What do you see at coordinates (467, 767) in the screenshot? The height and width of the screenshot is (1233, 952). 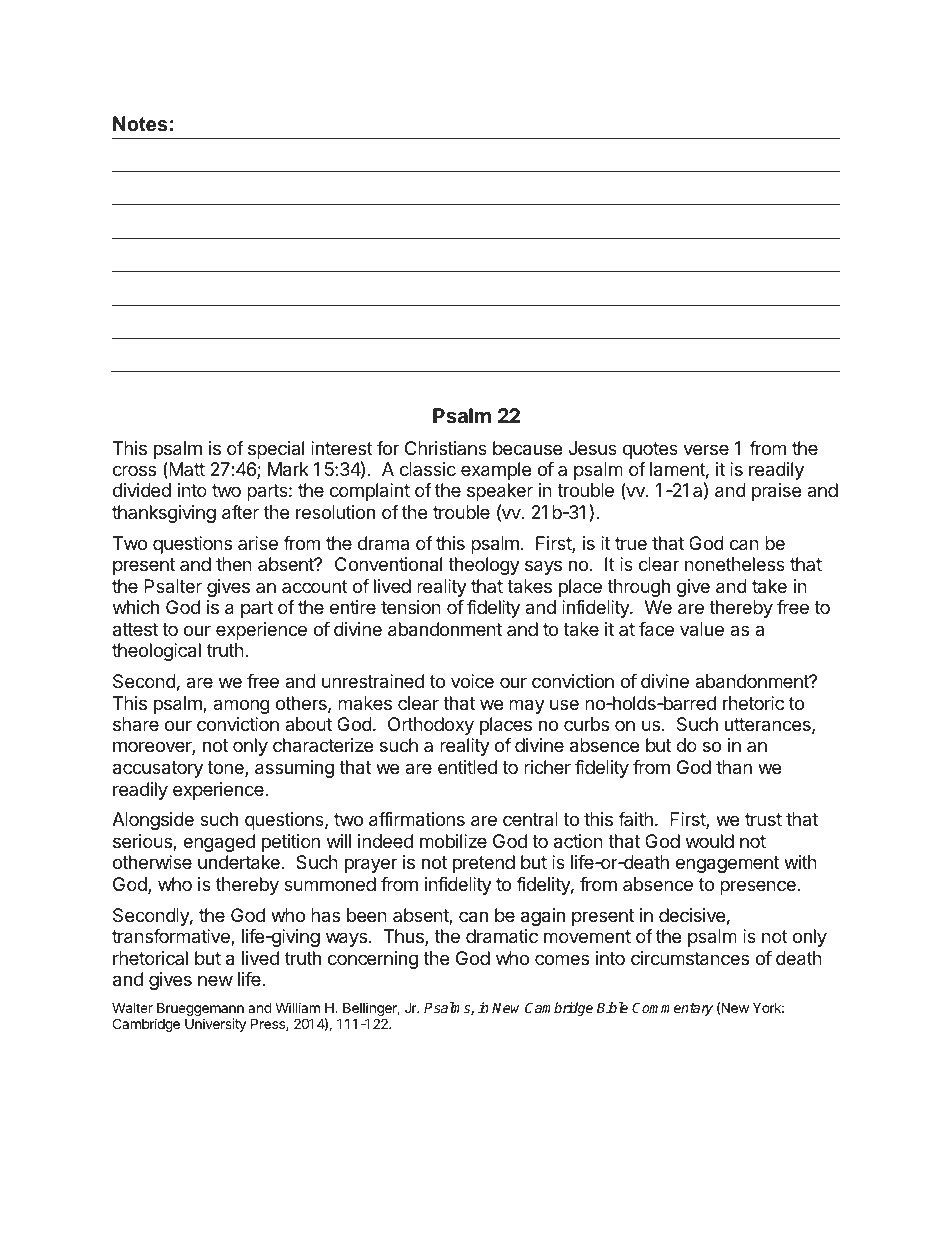 I see `entitled` at bounding box center [467, 767].
